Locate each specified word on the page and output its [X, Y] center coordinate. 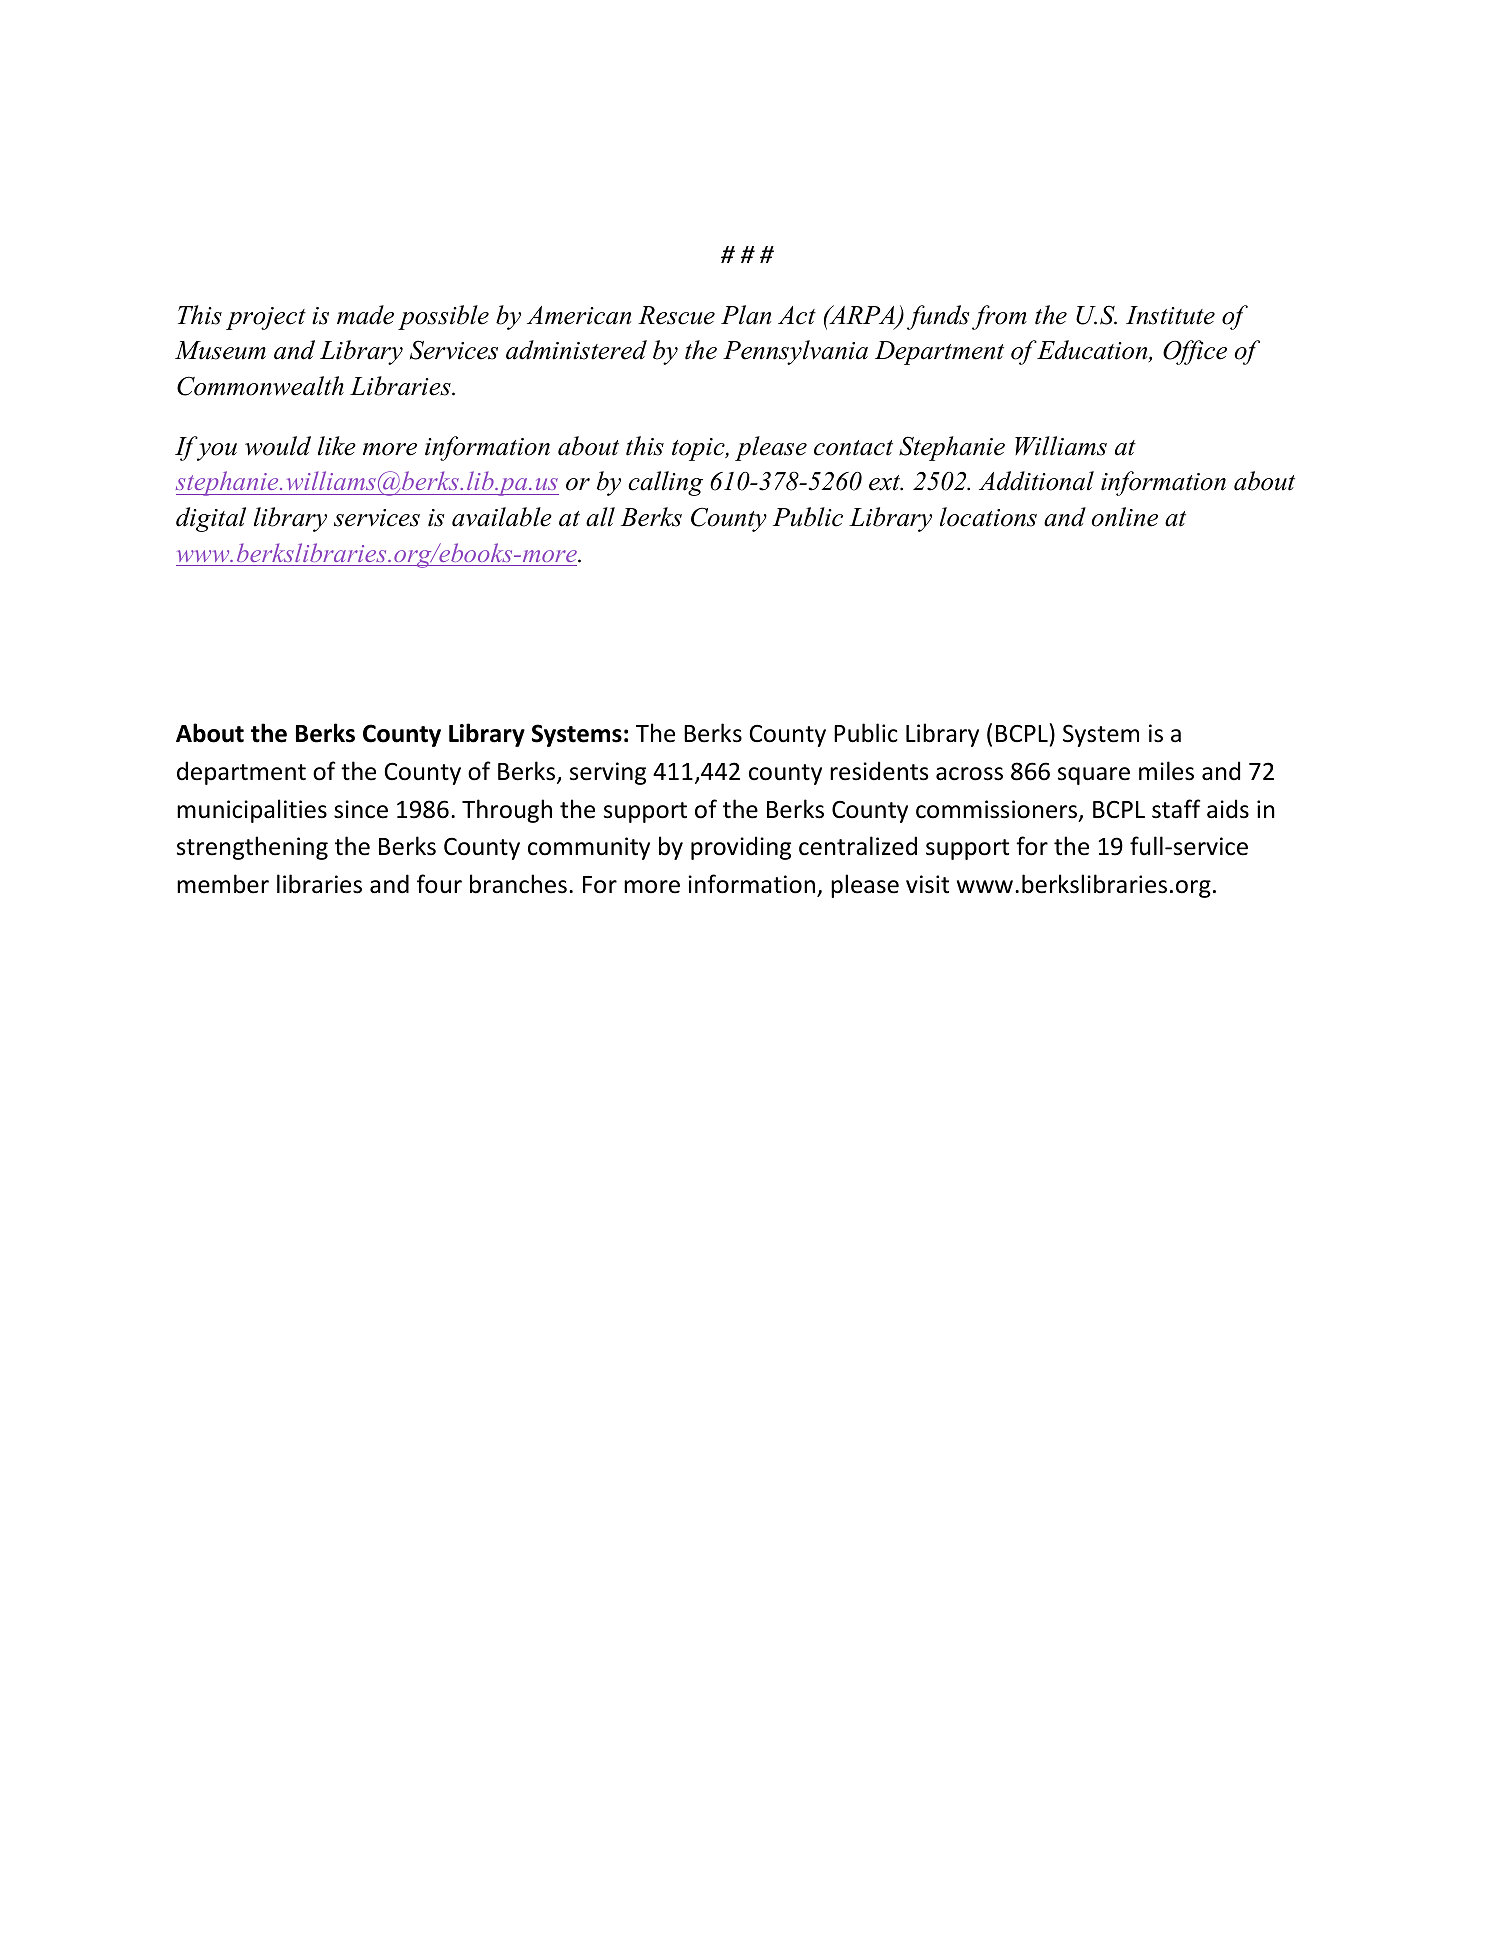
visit [927, 884]
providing [741, 848]
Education [1093, 351]
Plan [746, 315]
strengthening [252, 848]
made [365, 315]
